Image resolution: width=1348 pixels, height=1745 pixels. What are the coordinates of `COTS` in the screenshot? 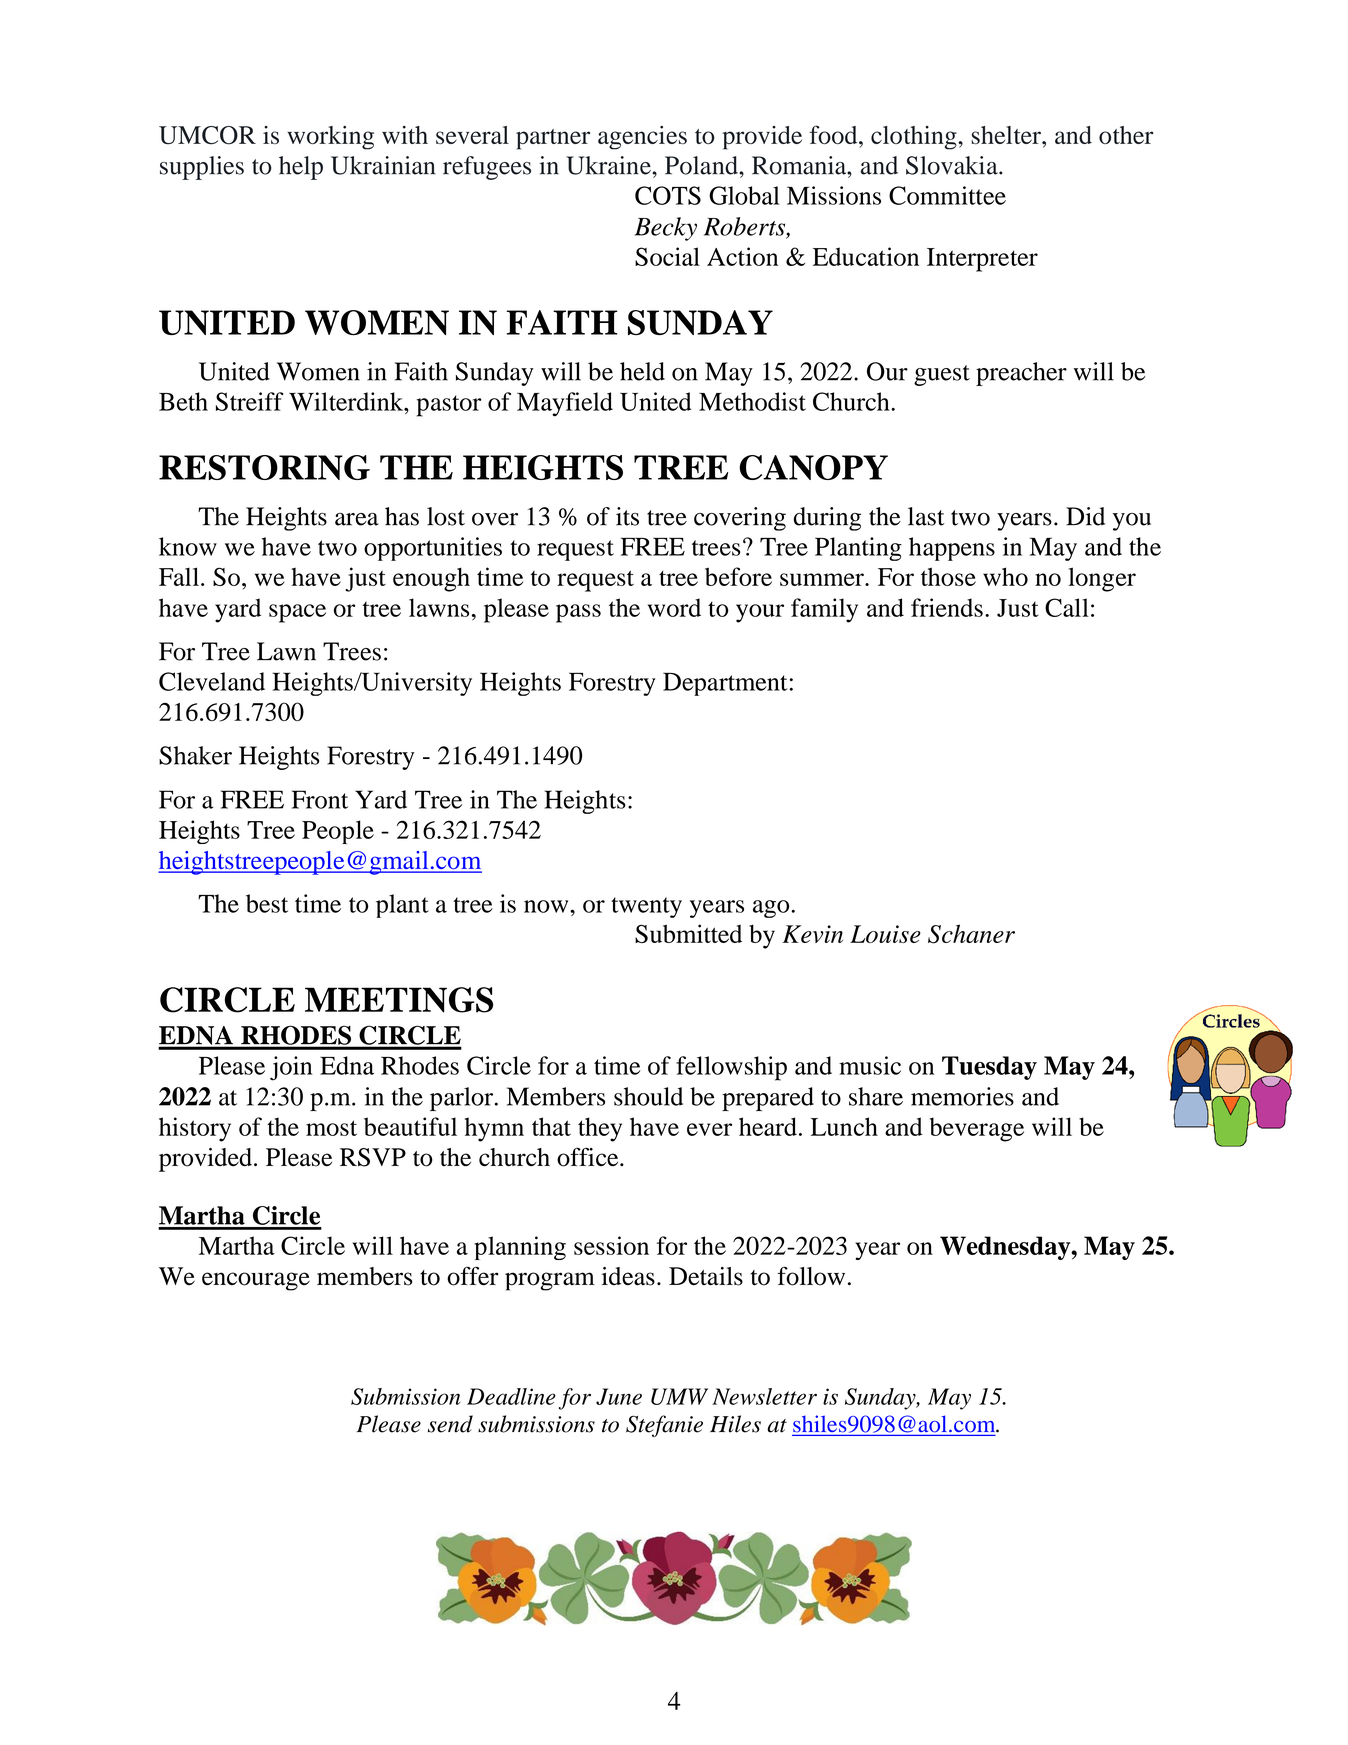 It's located at (668, 195).
